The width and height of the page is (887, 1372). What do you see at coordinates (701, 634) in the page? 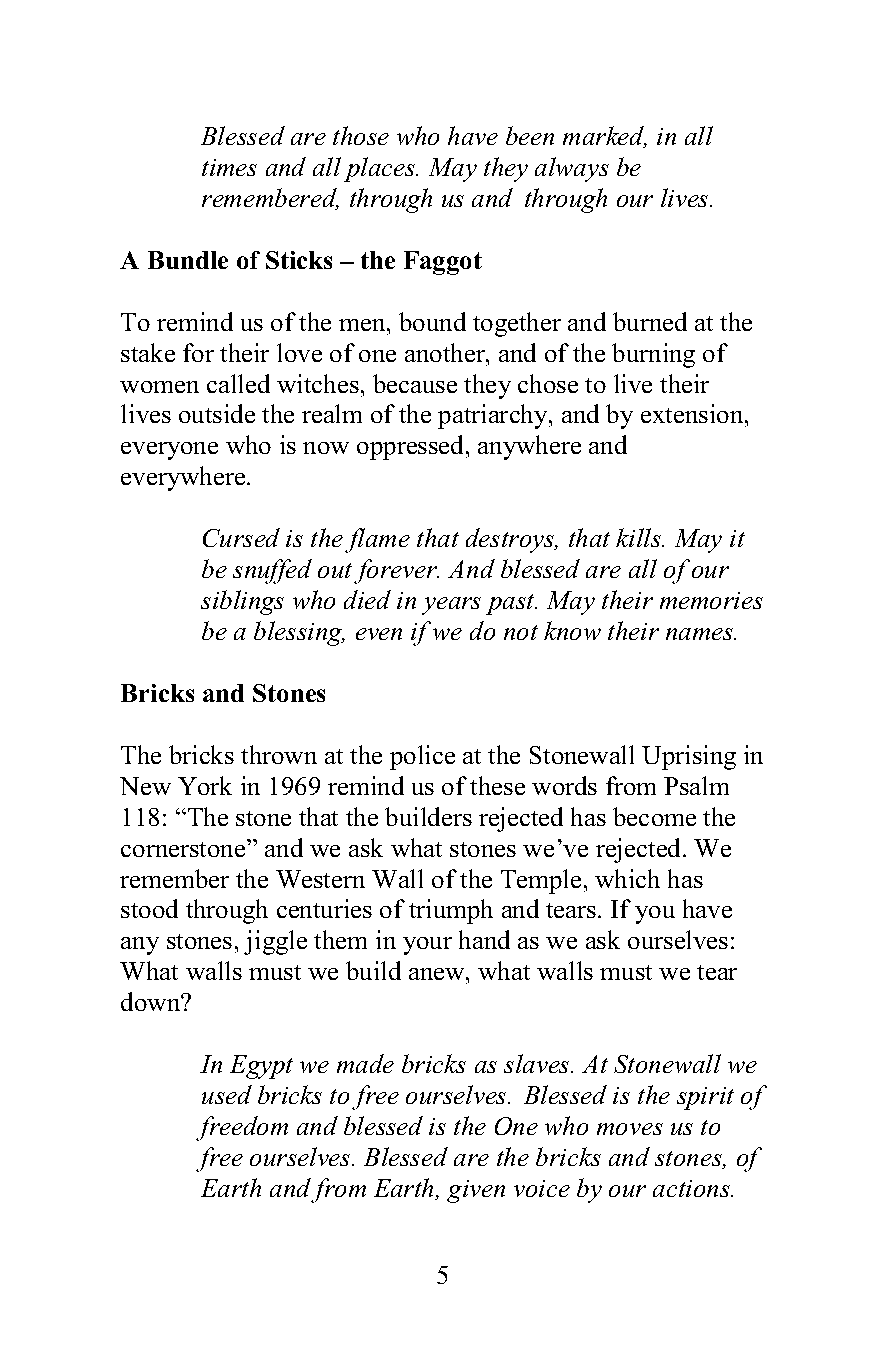
I see `names` at bounding box center [701, 634].
